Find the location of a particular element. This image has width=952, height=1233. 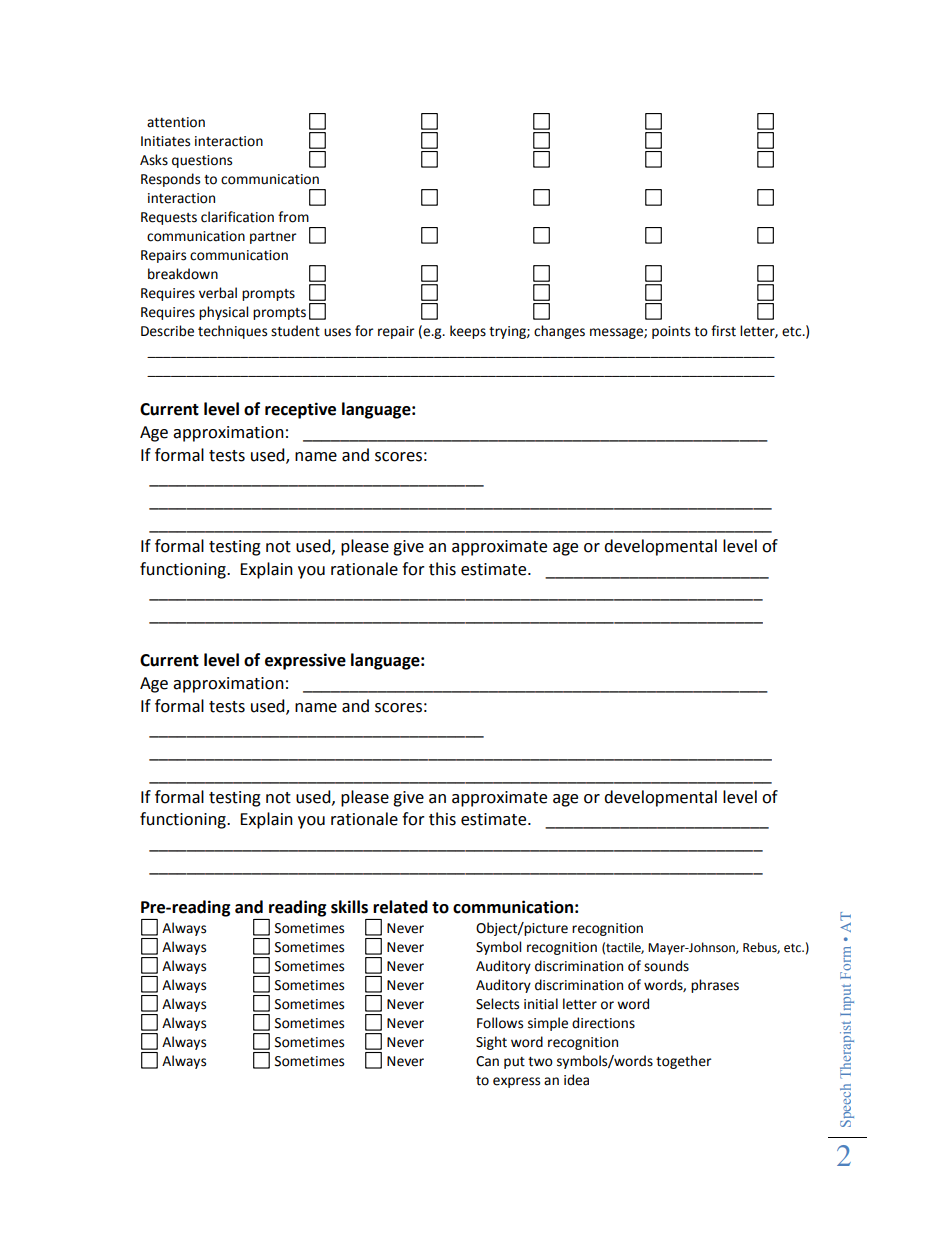

skills is located at coordinates (349, 907).
